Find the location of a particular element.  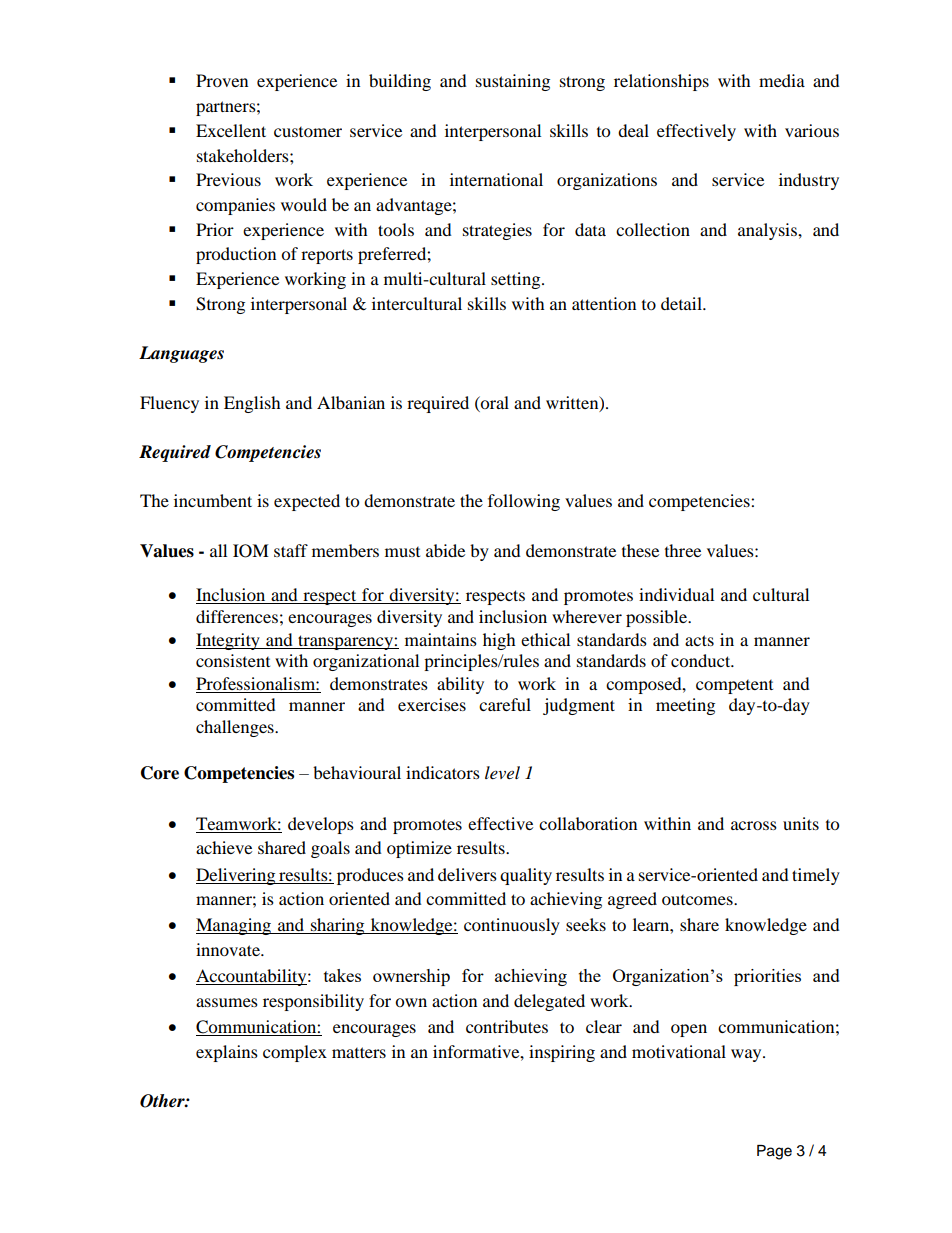

media is located at coordinates (782, 80).
